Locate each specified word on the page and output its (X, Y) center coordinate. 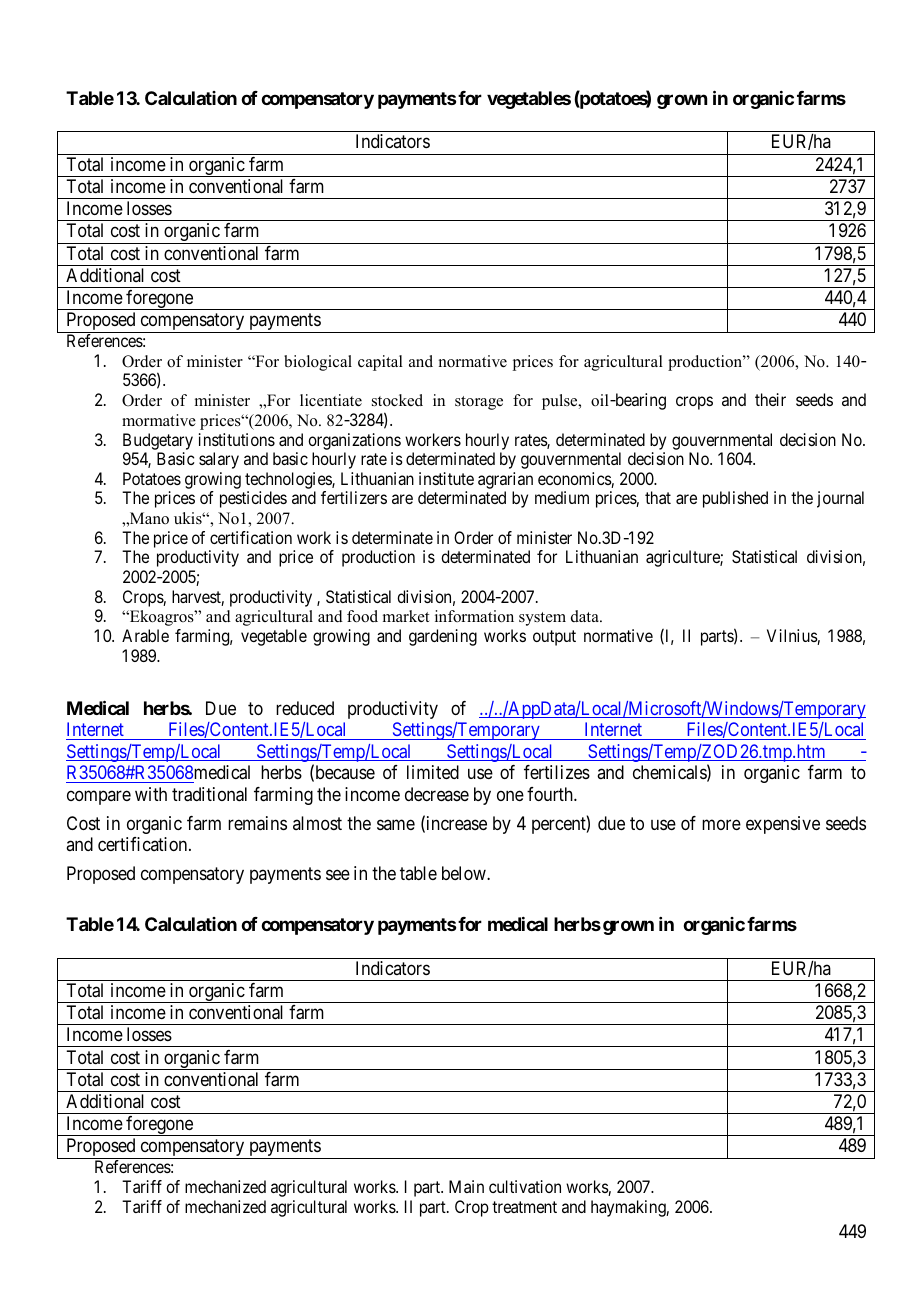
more (721, 824)
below (465, 873)
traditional (209, 794)
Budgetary (158, 441)
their (770, 399)
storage (479, 403)
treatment (524, 1207)
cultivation (525, 1186)
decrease (437, 794)
